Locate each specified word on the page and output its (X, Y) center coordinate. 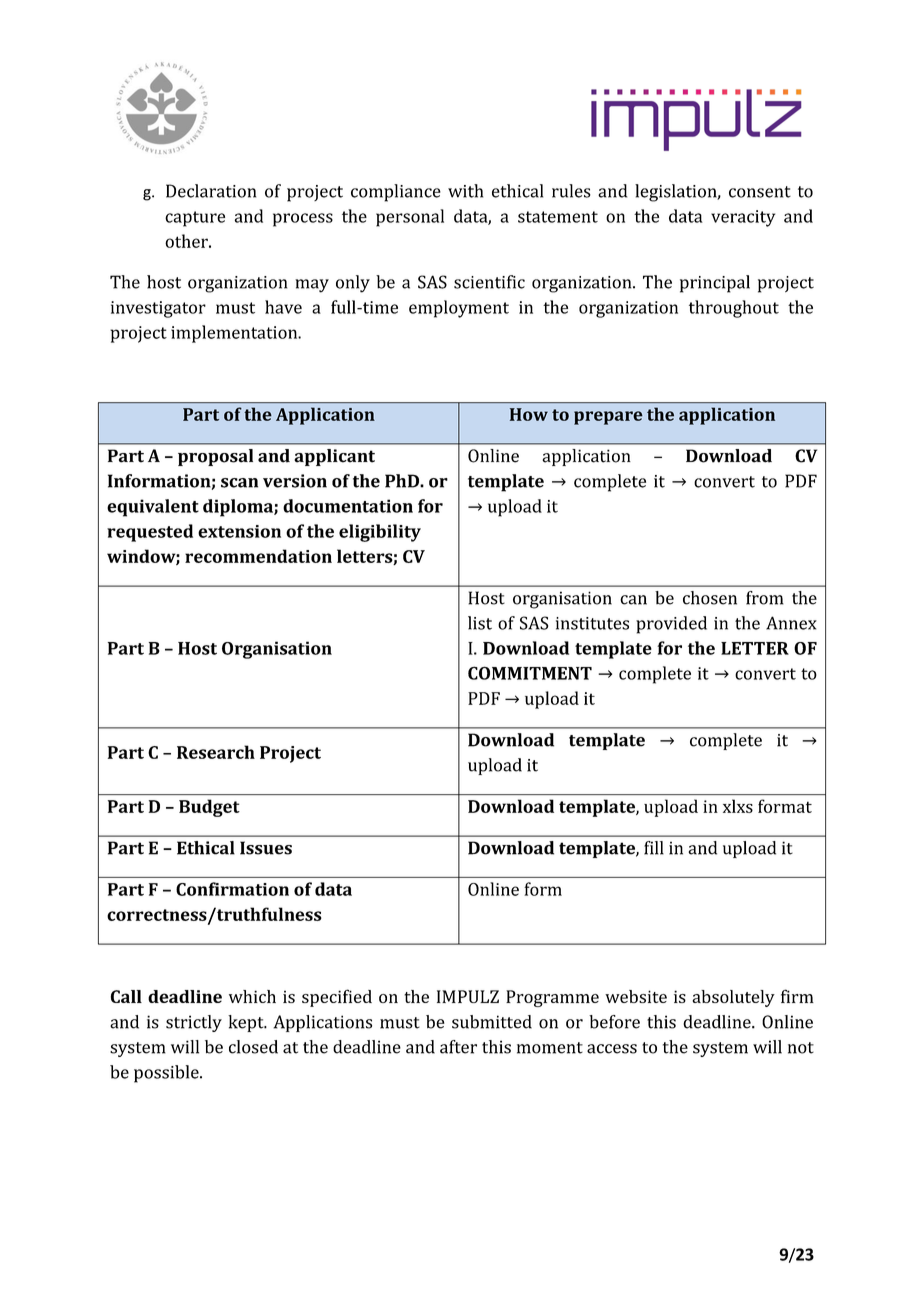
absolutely (733, 998)
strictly (194, 1023)
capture (195, 219)
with (465, 191)
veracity (743, 218)
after (458, 1047)
